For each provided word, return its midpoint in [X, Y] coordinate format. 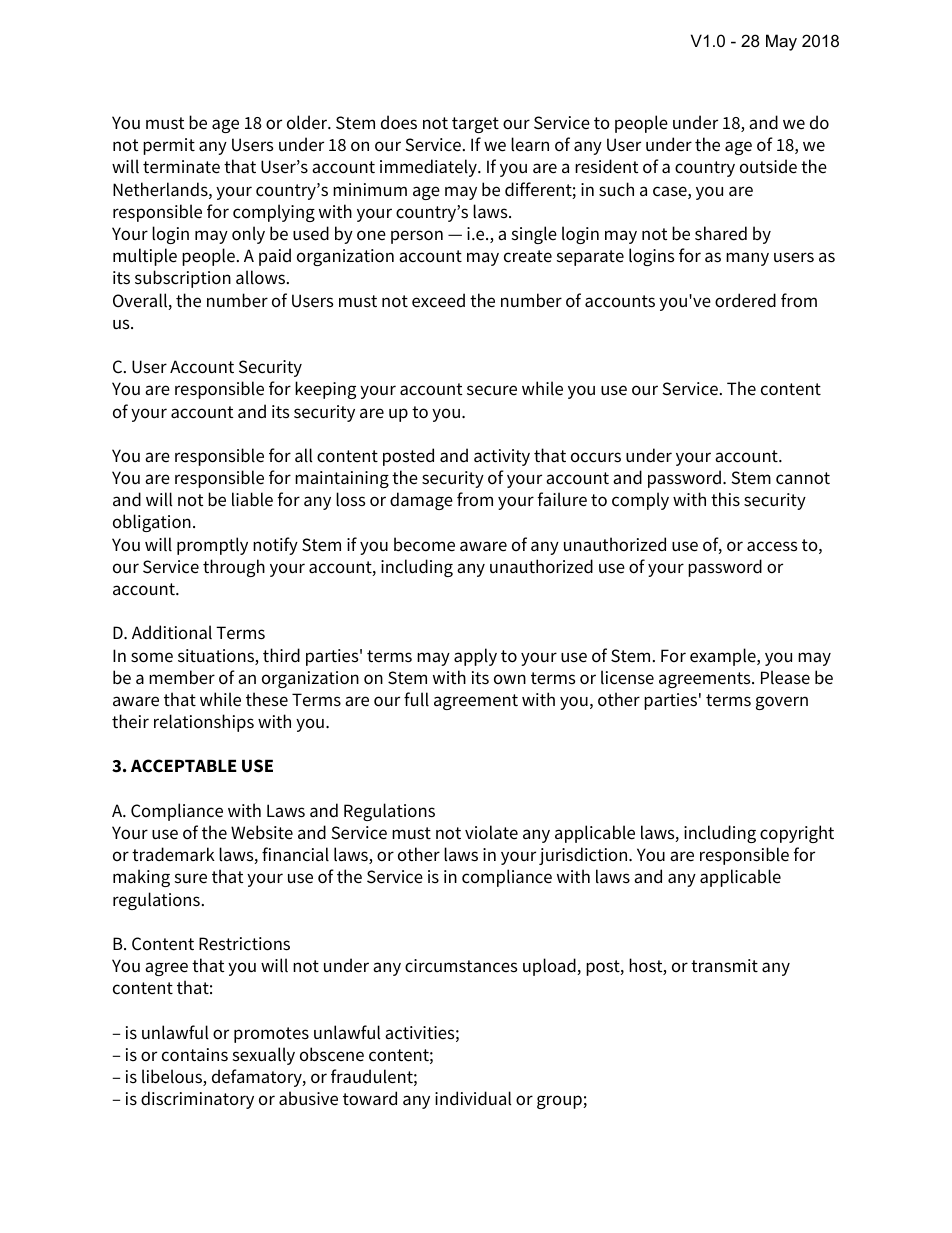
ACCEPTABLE [184, 766]
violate [491, 832]
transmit [724, 966]
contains [195, 1055]
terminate [181, 167]
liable [252, 499]
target [475, 125]
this [725, 499]
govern [782, 703]
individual [473, 1098]
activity [502, 457]
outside [768, 166]
